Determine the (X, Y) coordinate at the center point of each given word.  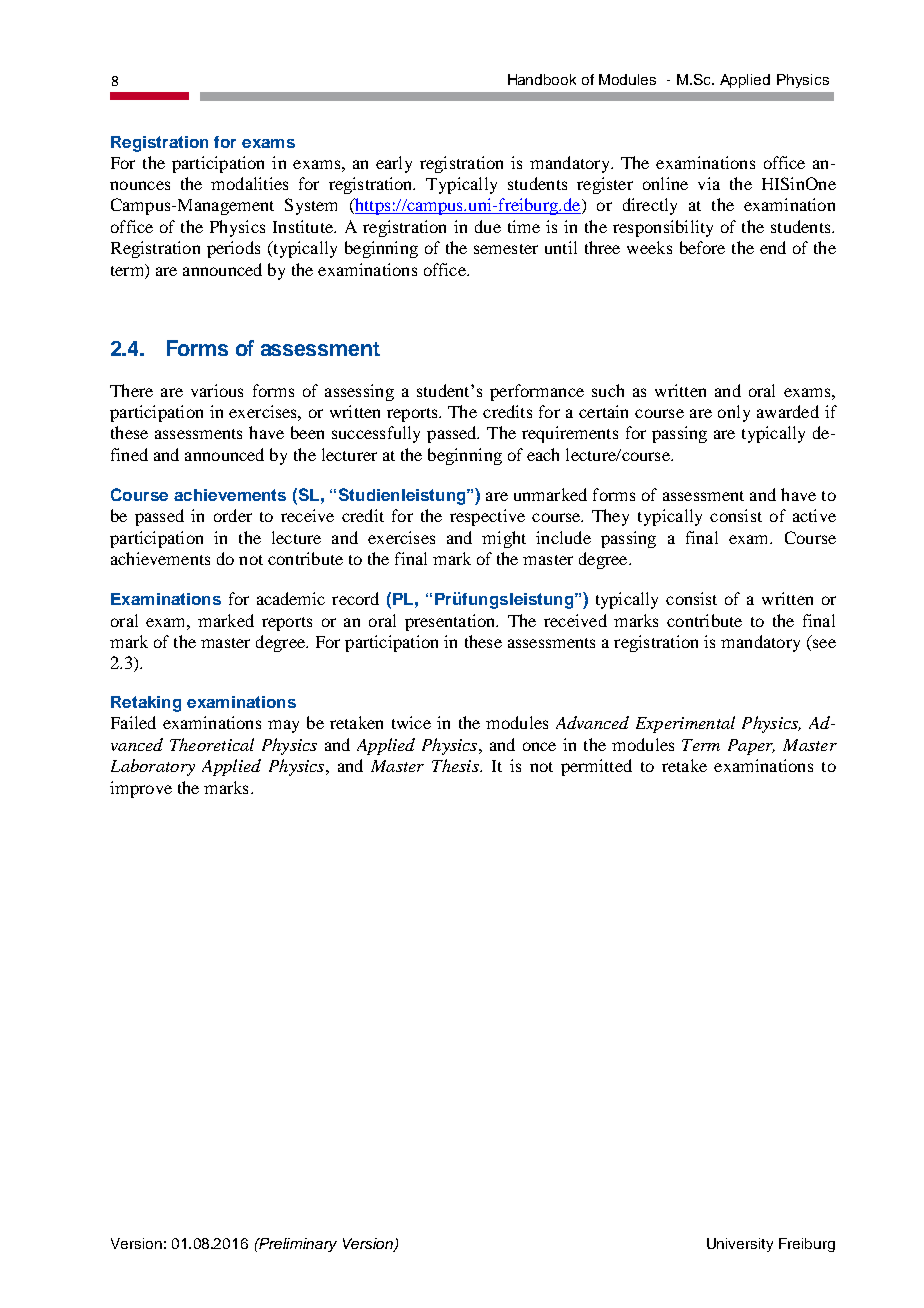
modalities (249, 183)
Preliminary (297, 1245)
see (823, 645)
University (740, 1245)
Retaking (146, 704)
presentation (451, 622)
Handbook (542, 79)
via (709, 183)
